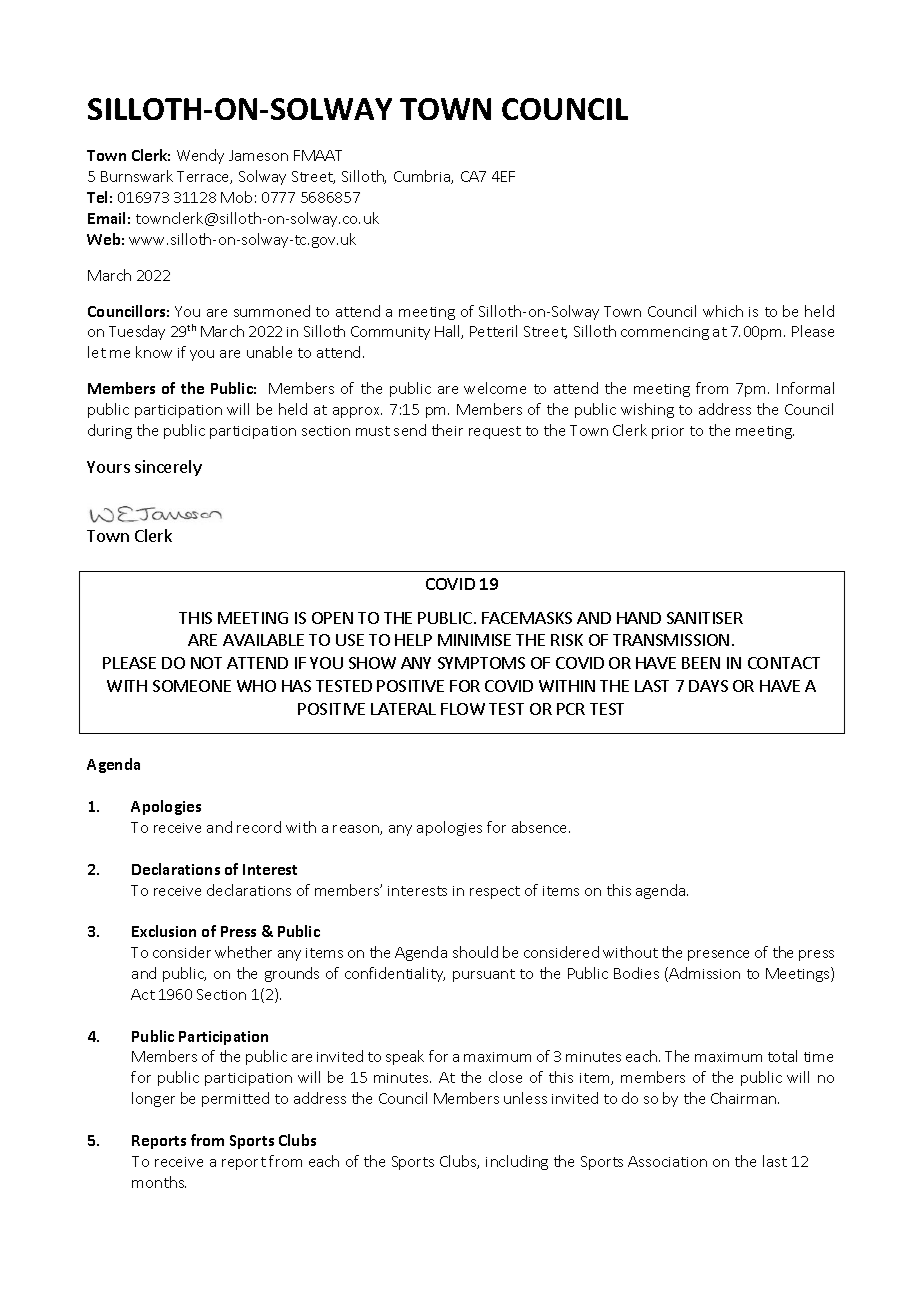 The height and width of the document is (1307, 924). What do you see at coordinates (164, 931) in the document?
I see `Exclusion` at bounding box center [164, 931].
